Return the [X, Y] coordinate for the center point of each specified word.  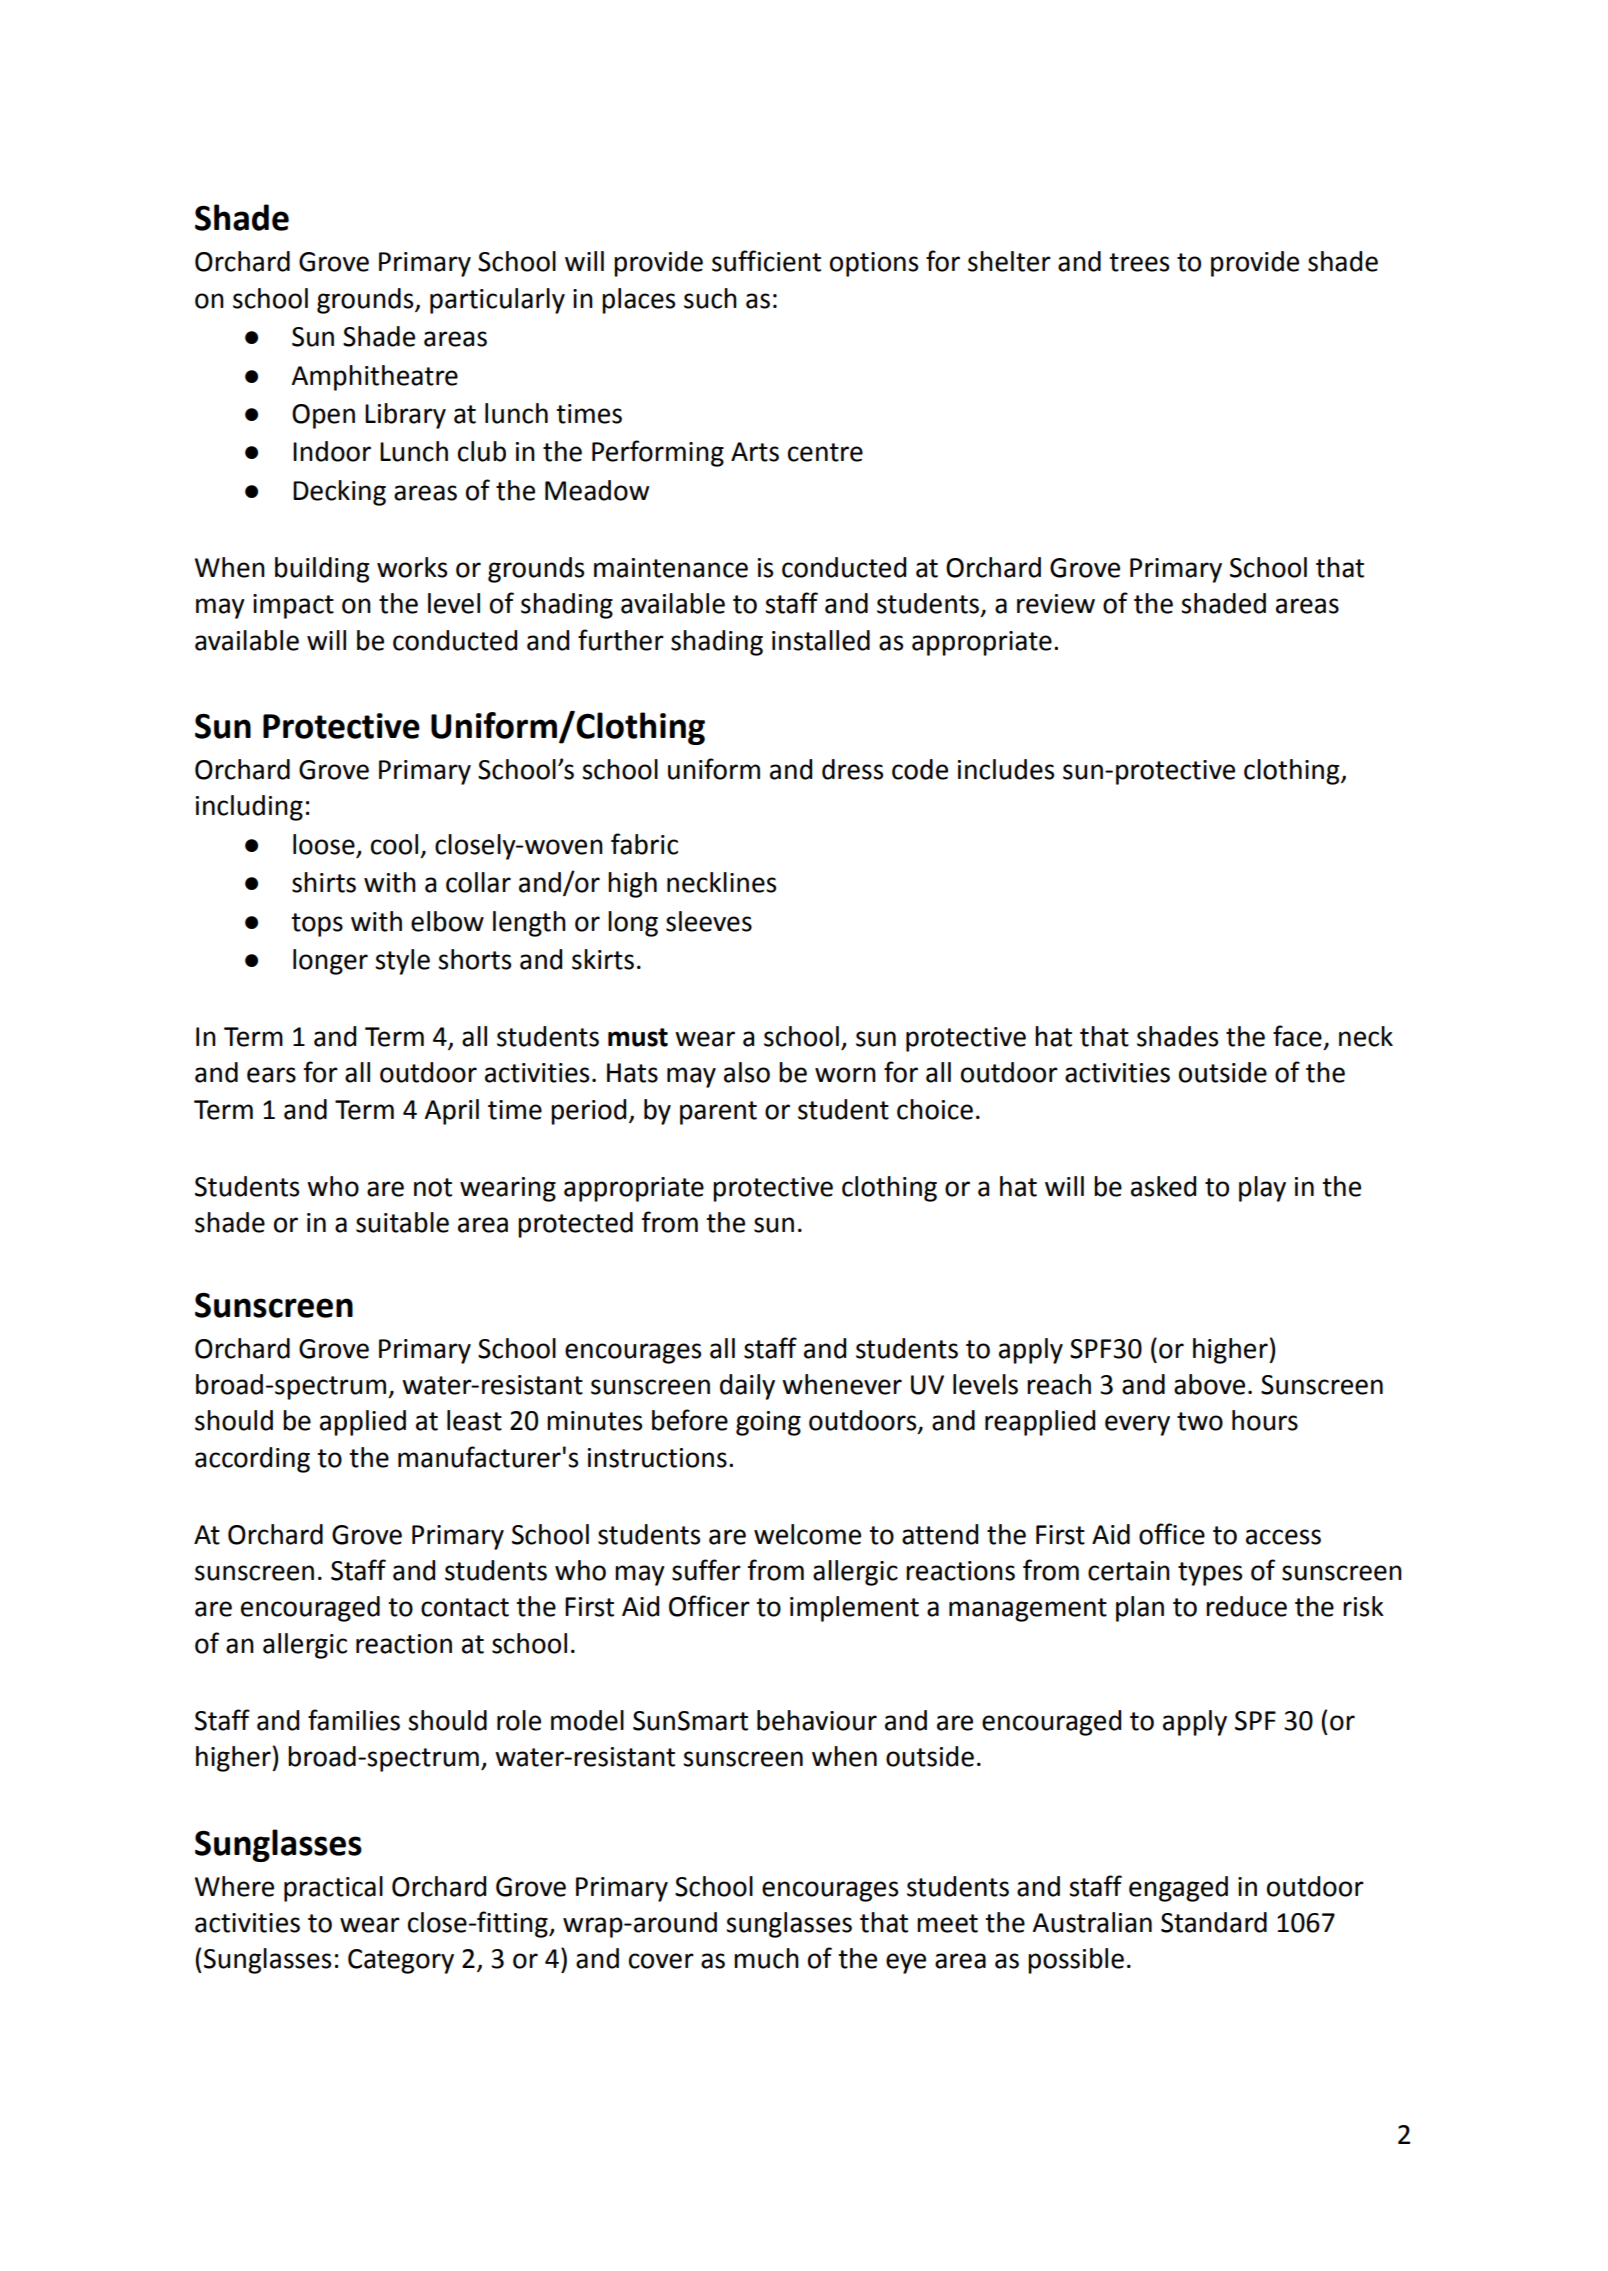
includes [1006, 769]
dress [852, 769]
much [766, 1958]
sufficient [766, 261]
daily [747, 1387]
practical [333, 1889]
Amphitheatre [374, 378]
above [1209, 1384]
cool [394, 844]
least [474, 1420]
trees [1139, 262]
